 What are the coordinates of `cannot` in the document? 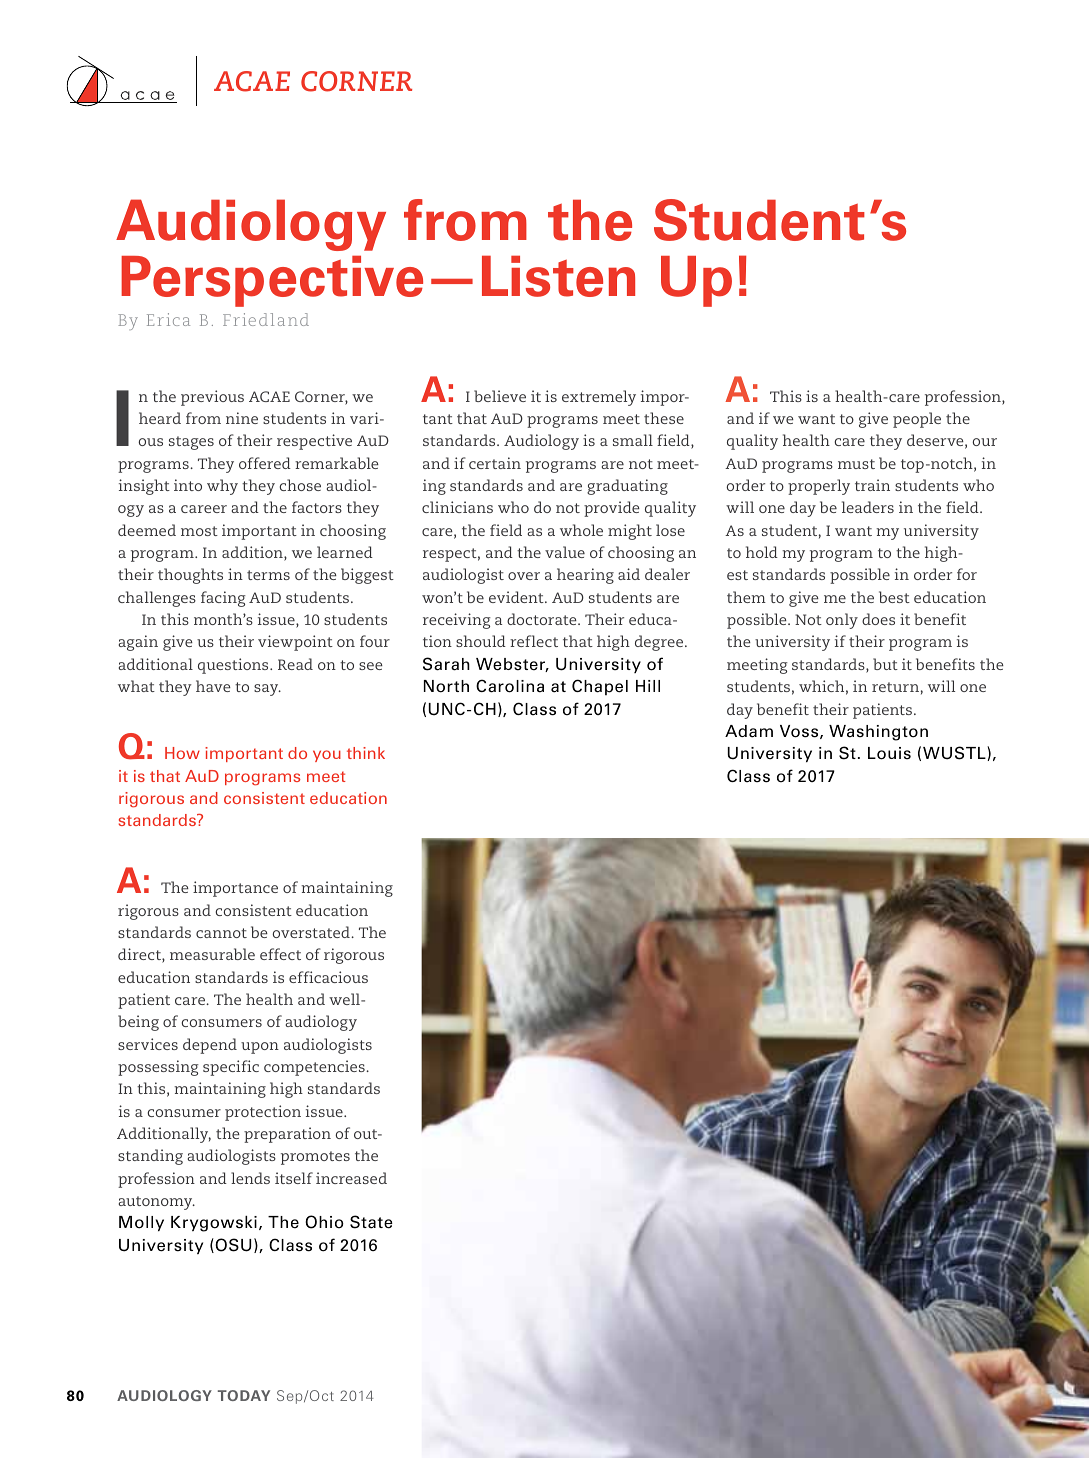 It's located at (221, 933).
